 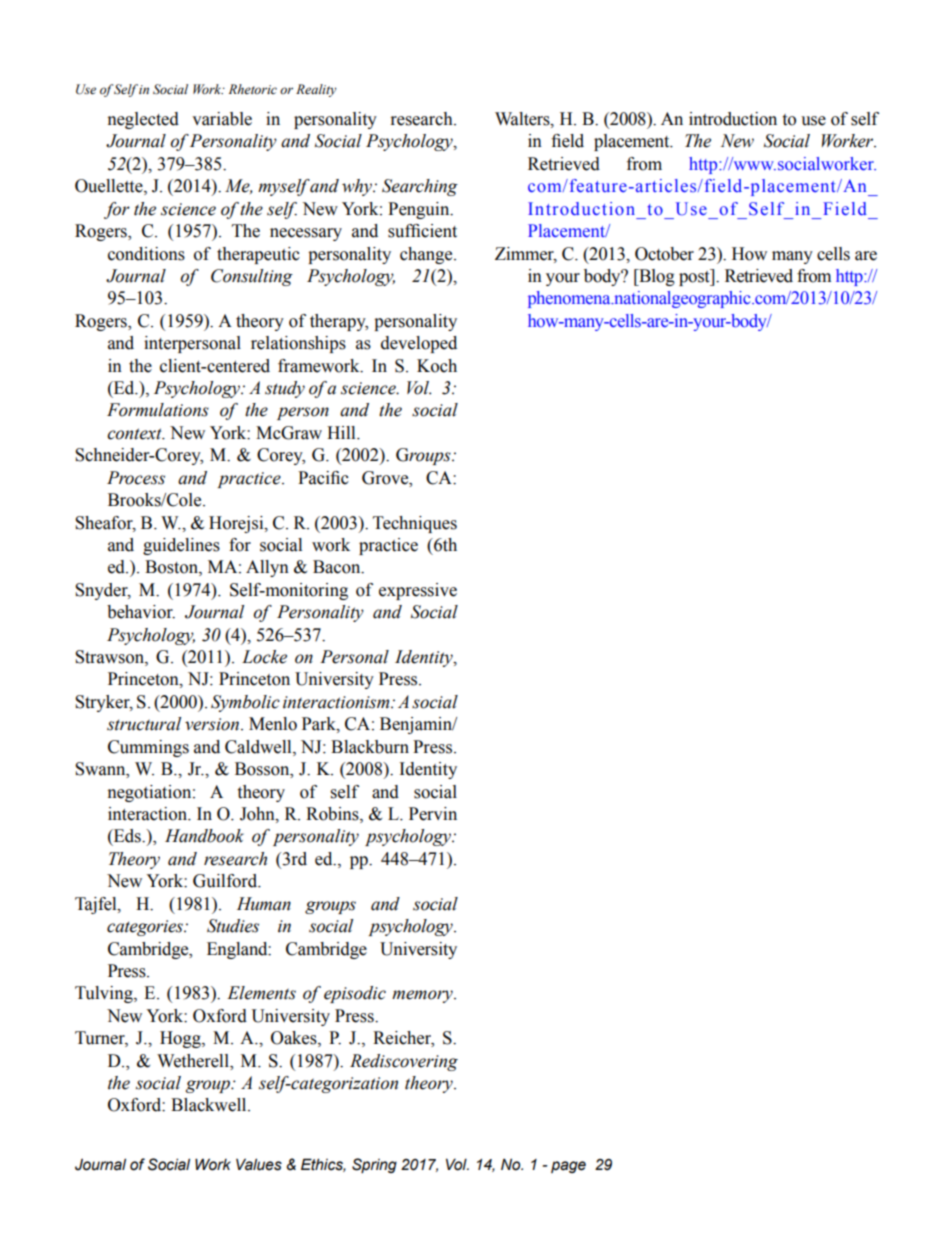 I want to click on behavior, so click(x=141, y=612).
